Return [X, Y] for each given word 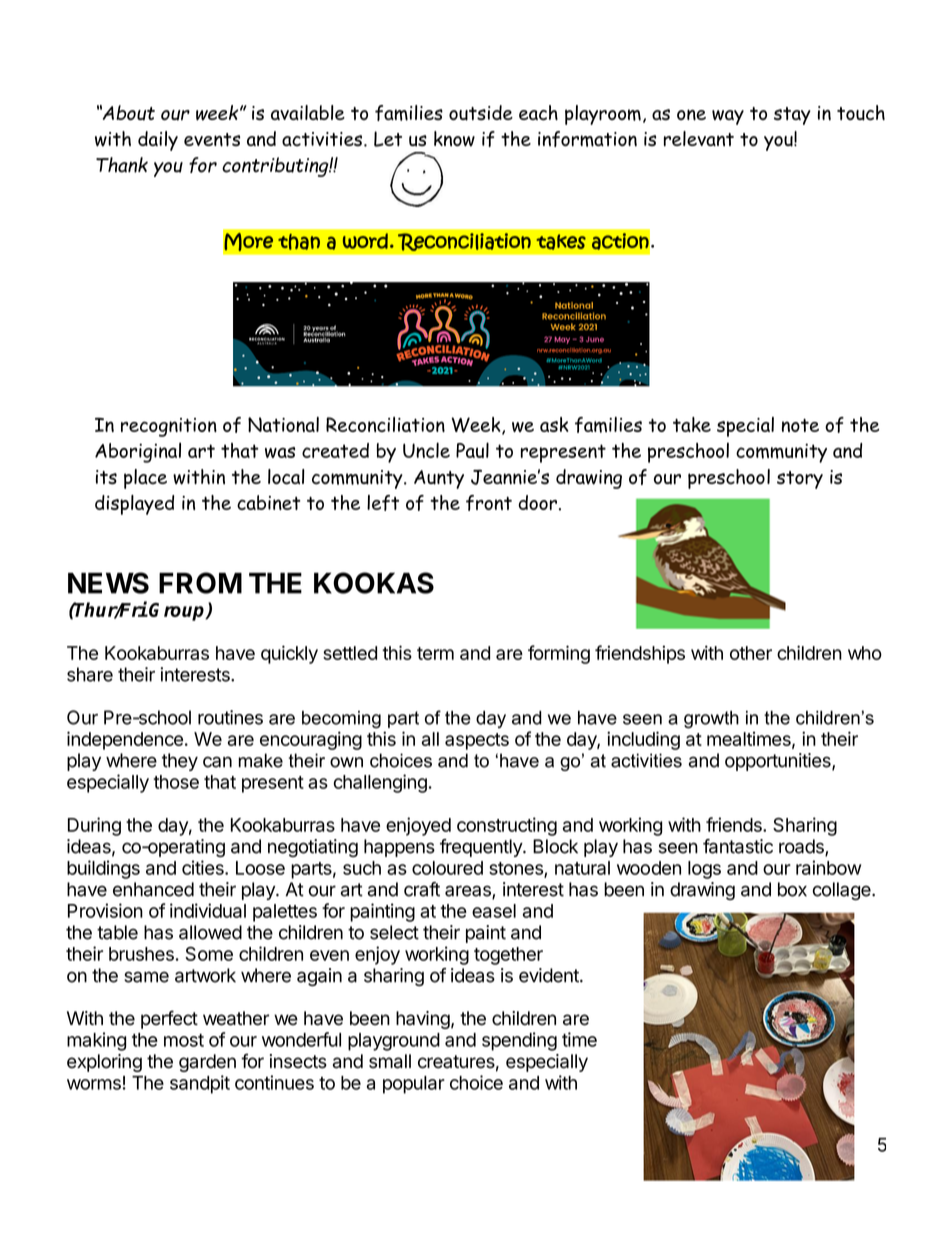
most [184, 1040]
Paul [472, 450]
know [454, 139]
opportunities [779, 762]
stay [792, 116]
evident [550, 975]
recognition [169, 427]
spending [519, 1041]
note [800, 425]
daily [158, 141]
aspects [477, 741]
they [180, 762]
